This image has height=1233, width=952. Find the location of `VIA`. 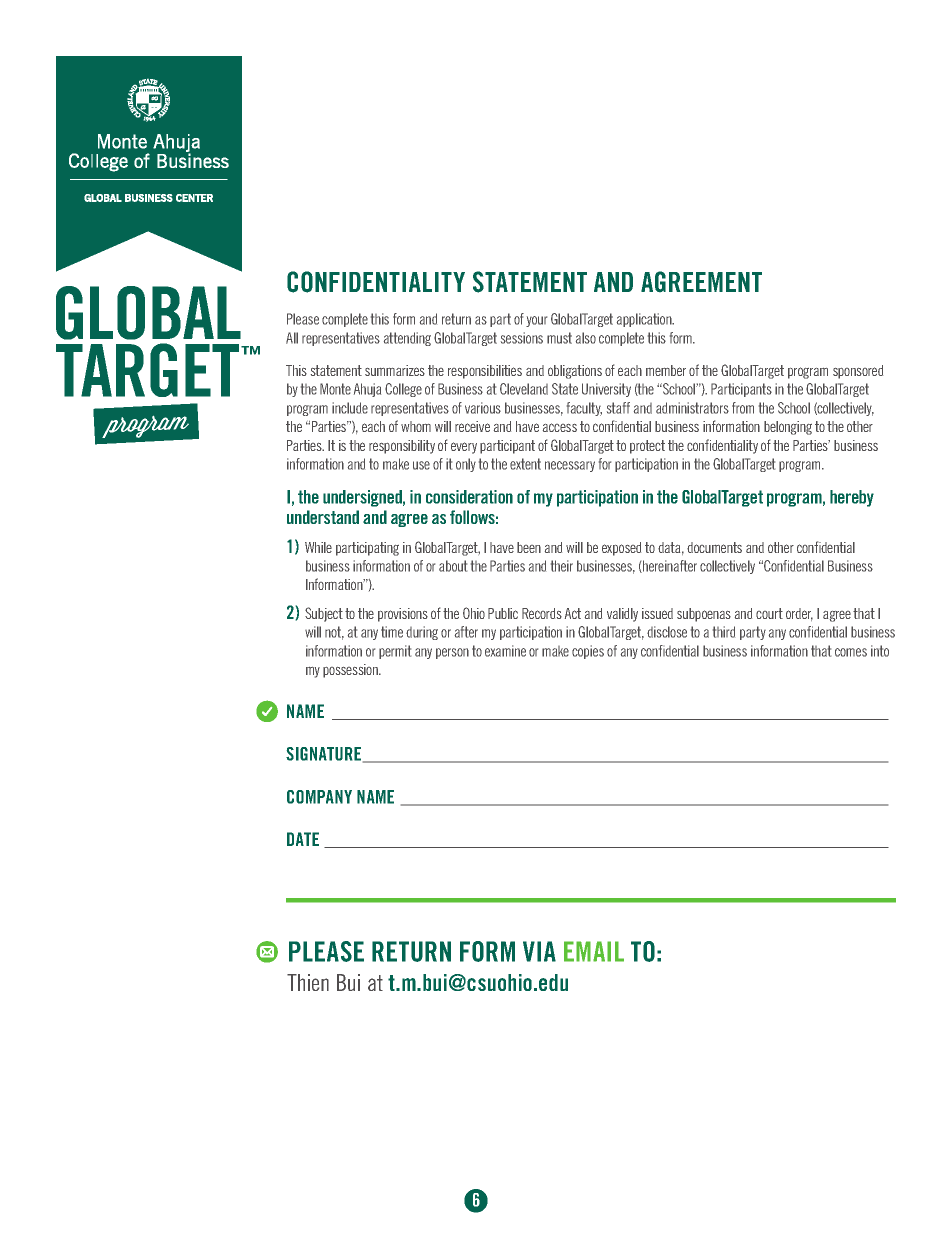

VIA is located at coordinates (539, 951).
